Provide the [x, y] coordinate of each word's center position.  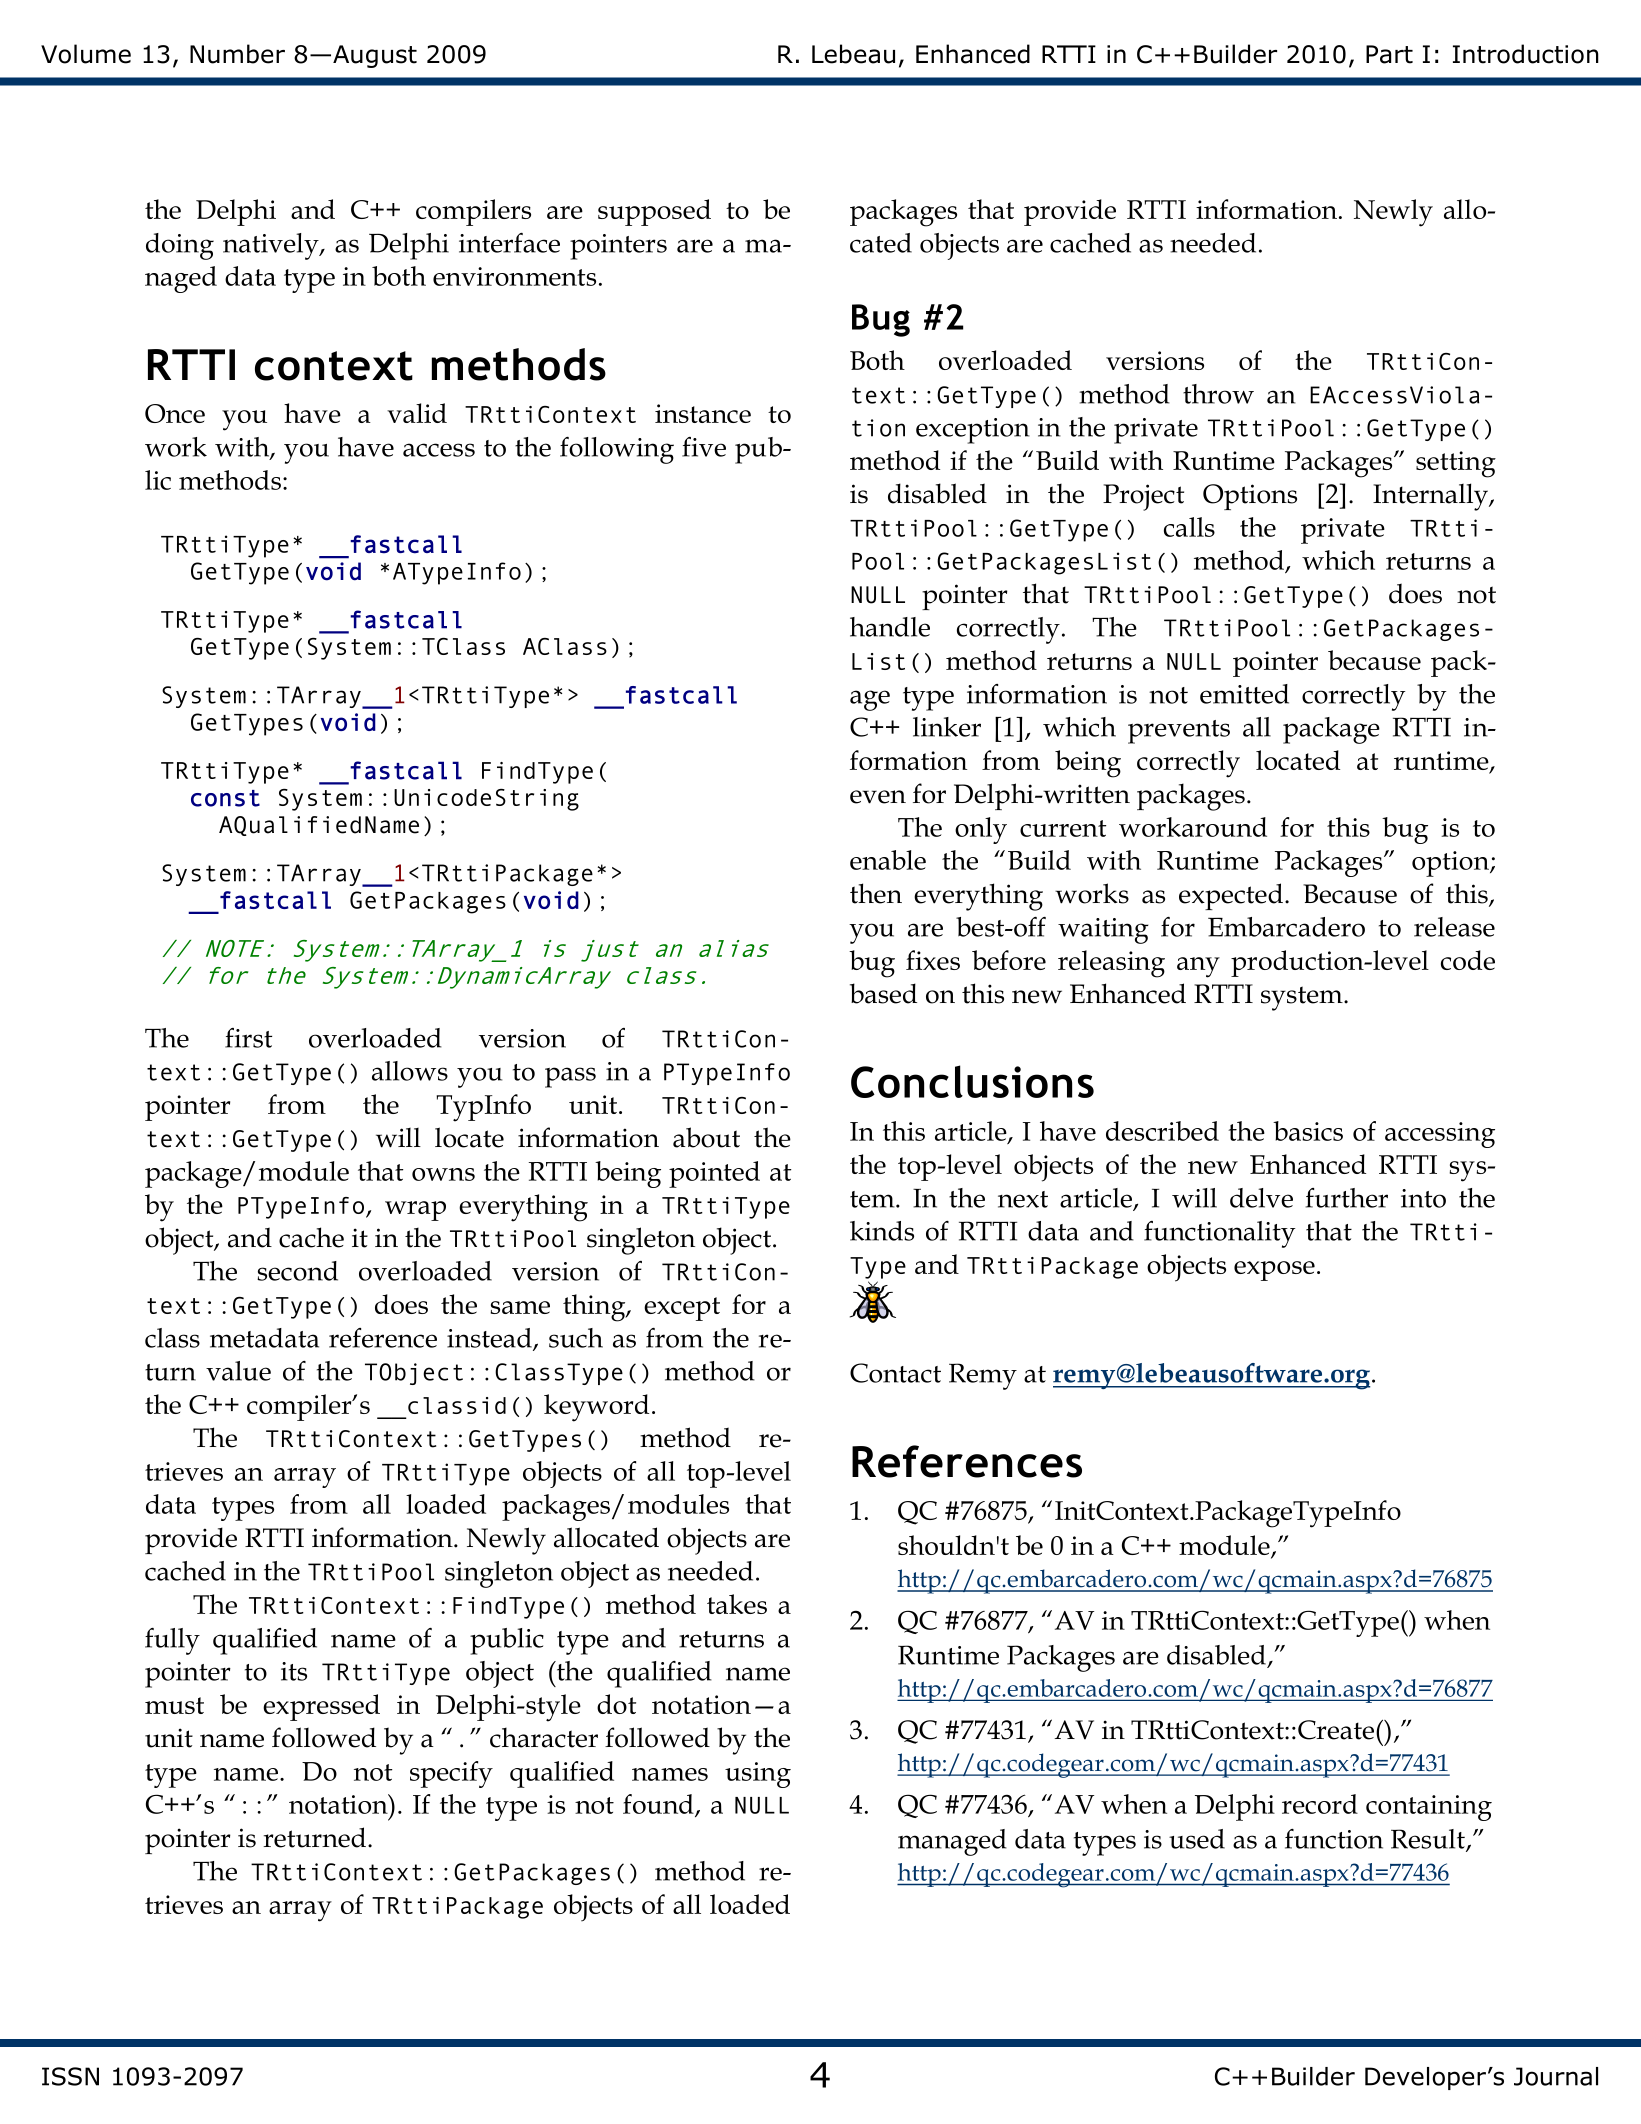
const [225, 798]
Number [237, 54]
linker [947, 727]
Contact [895, 1373]
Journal [1556, 2076]
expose [1274, 1271]
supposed [654, 212]
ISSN [70, 2076]
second [297, 1271]
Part [1389, 54]
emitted [1244, 694]
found [659, 1805]
